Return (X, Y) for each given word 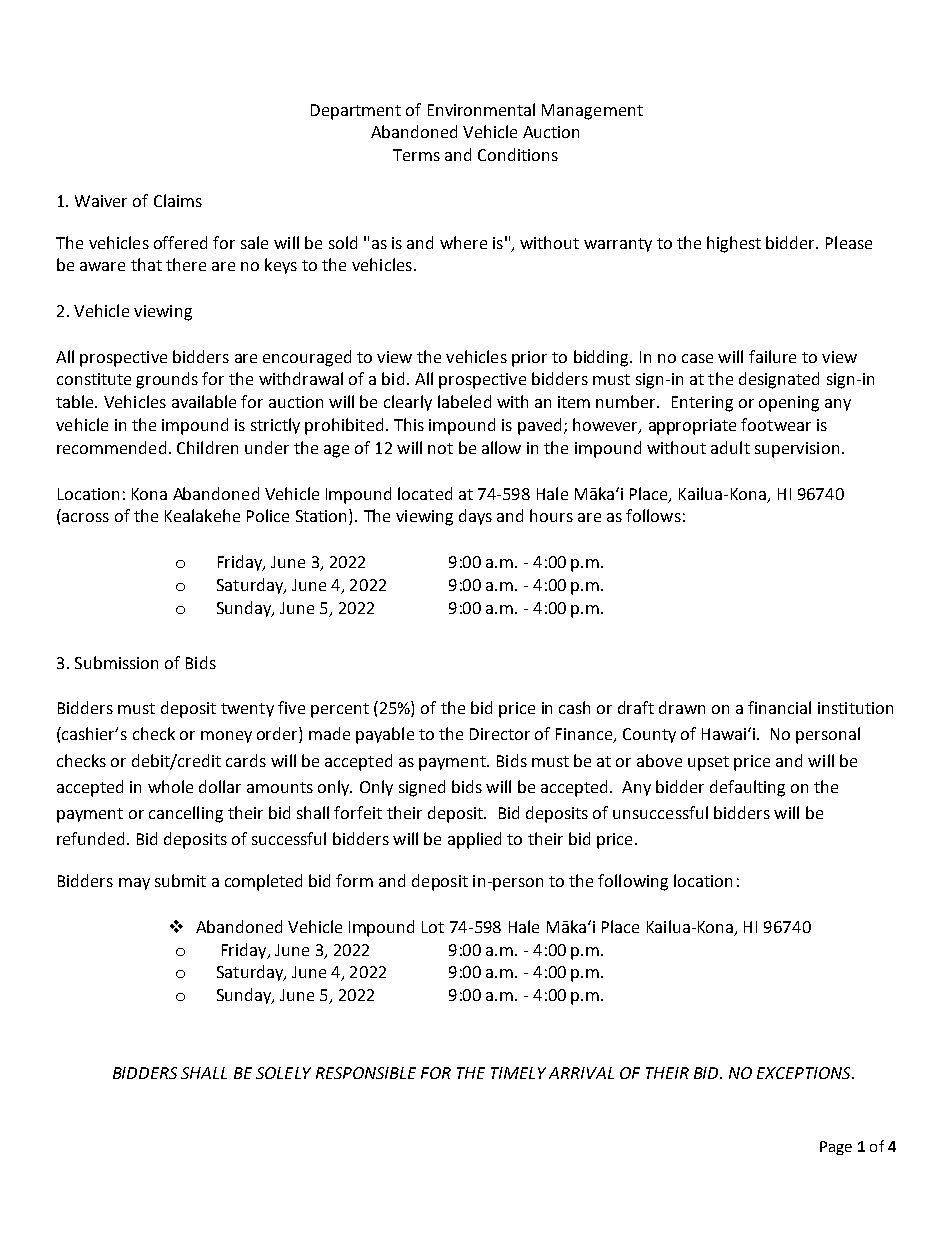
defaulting (747, 788)
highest (734, 244)
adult (730, 447)
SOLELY (283, 1073)
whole (170, 786)
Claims (178, 200)
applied (474, 840)
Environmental (481, 109)
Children (207, 447)
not (440, 448)
